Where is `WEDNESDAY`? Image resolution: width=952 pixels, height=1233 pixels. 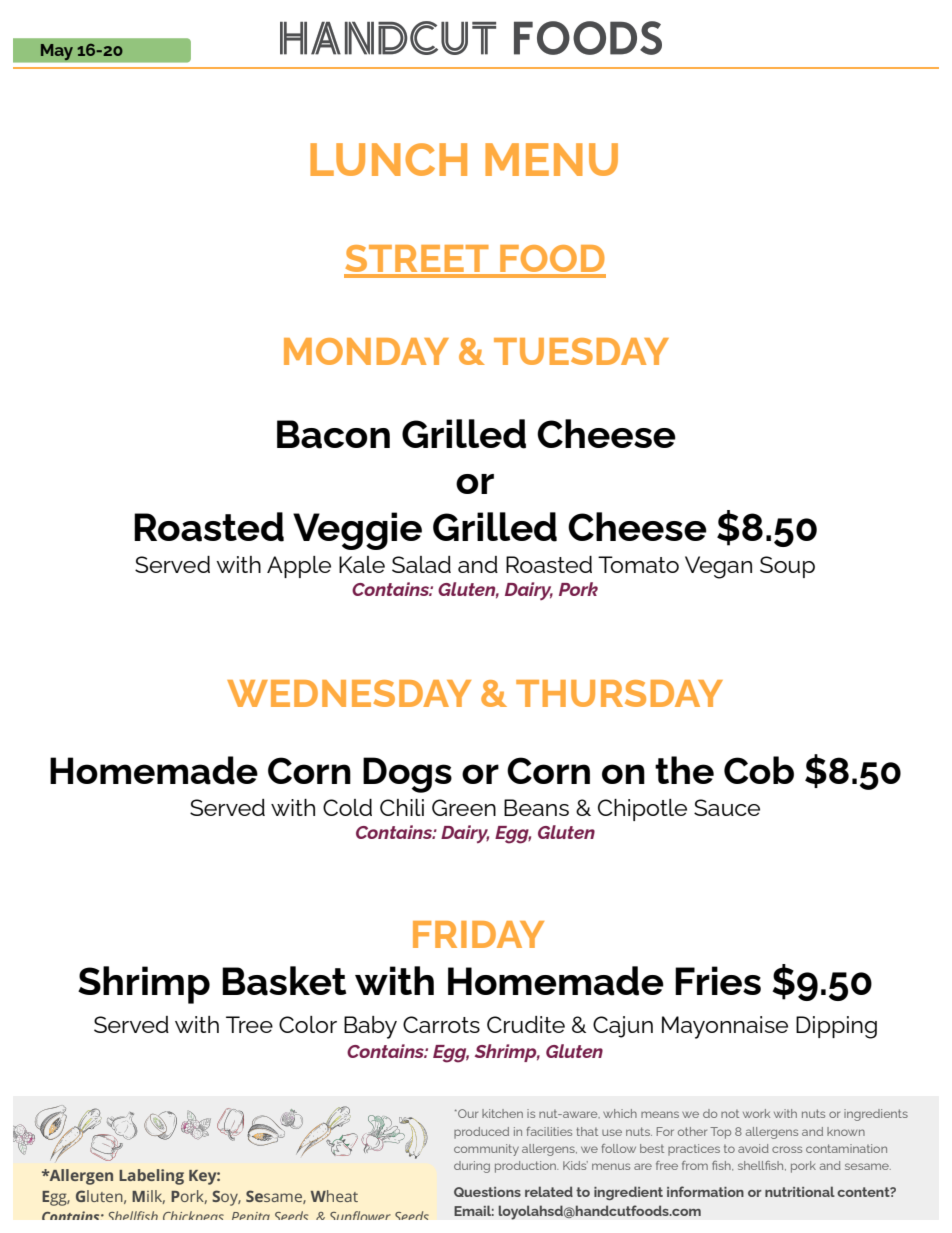 WEDNESDAY is located at coordinates (349, 693).
